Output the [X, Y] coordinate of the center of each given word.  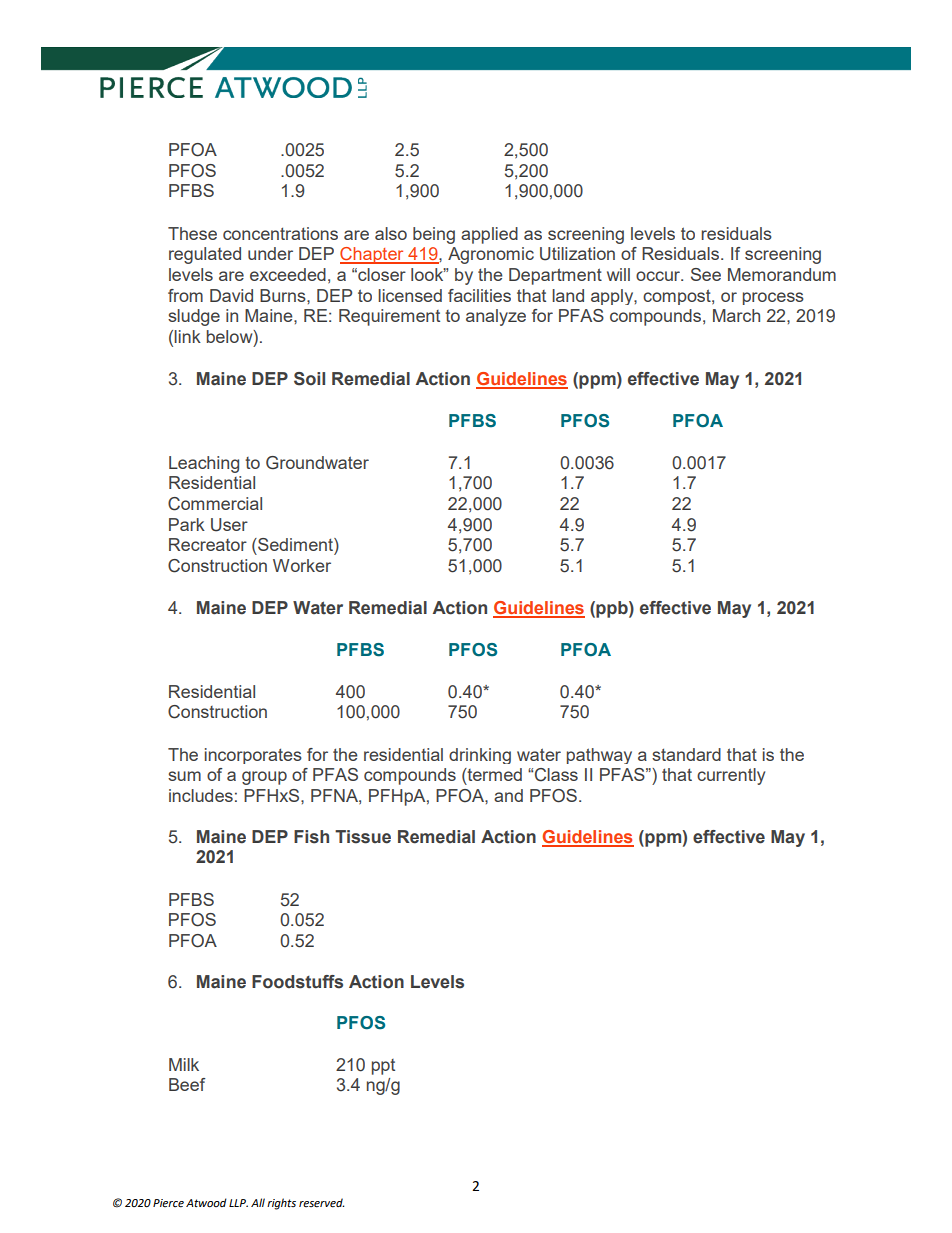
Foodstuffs [297, 982]
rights [281, 1204]
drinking [480, 756]
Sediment [295, 544]
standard [686, 754]
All [258, 1202]
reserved [321, 1203]
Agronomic [491, 255]
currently [731, 776]
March [736, 315]
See [706, 274]
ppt [383, 1067]
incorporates [253, 756]
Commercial [215, 504]
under [270, 253]
